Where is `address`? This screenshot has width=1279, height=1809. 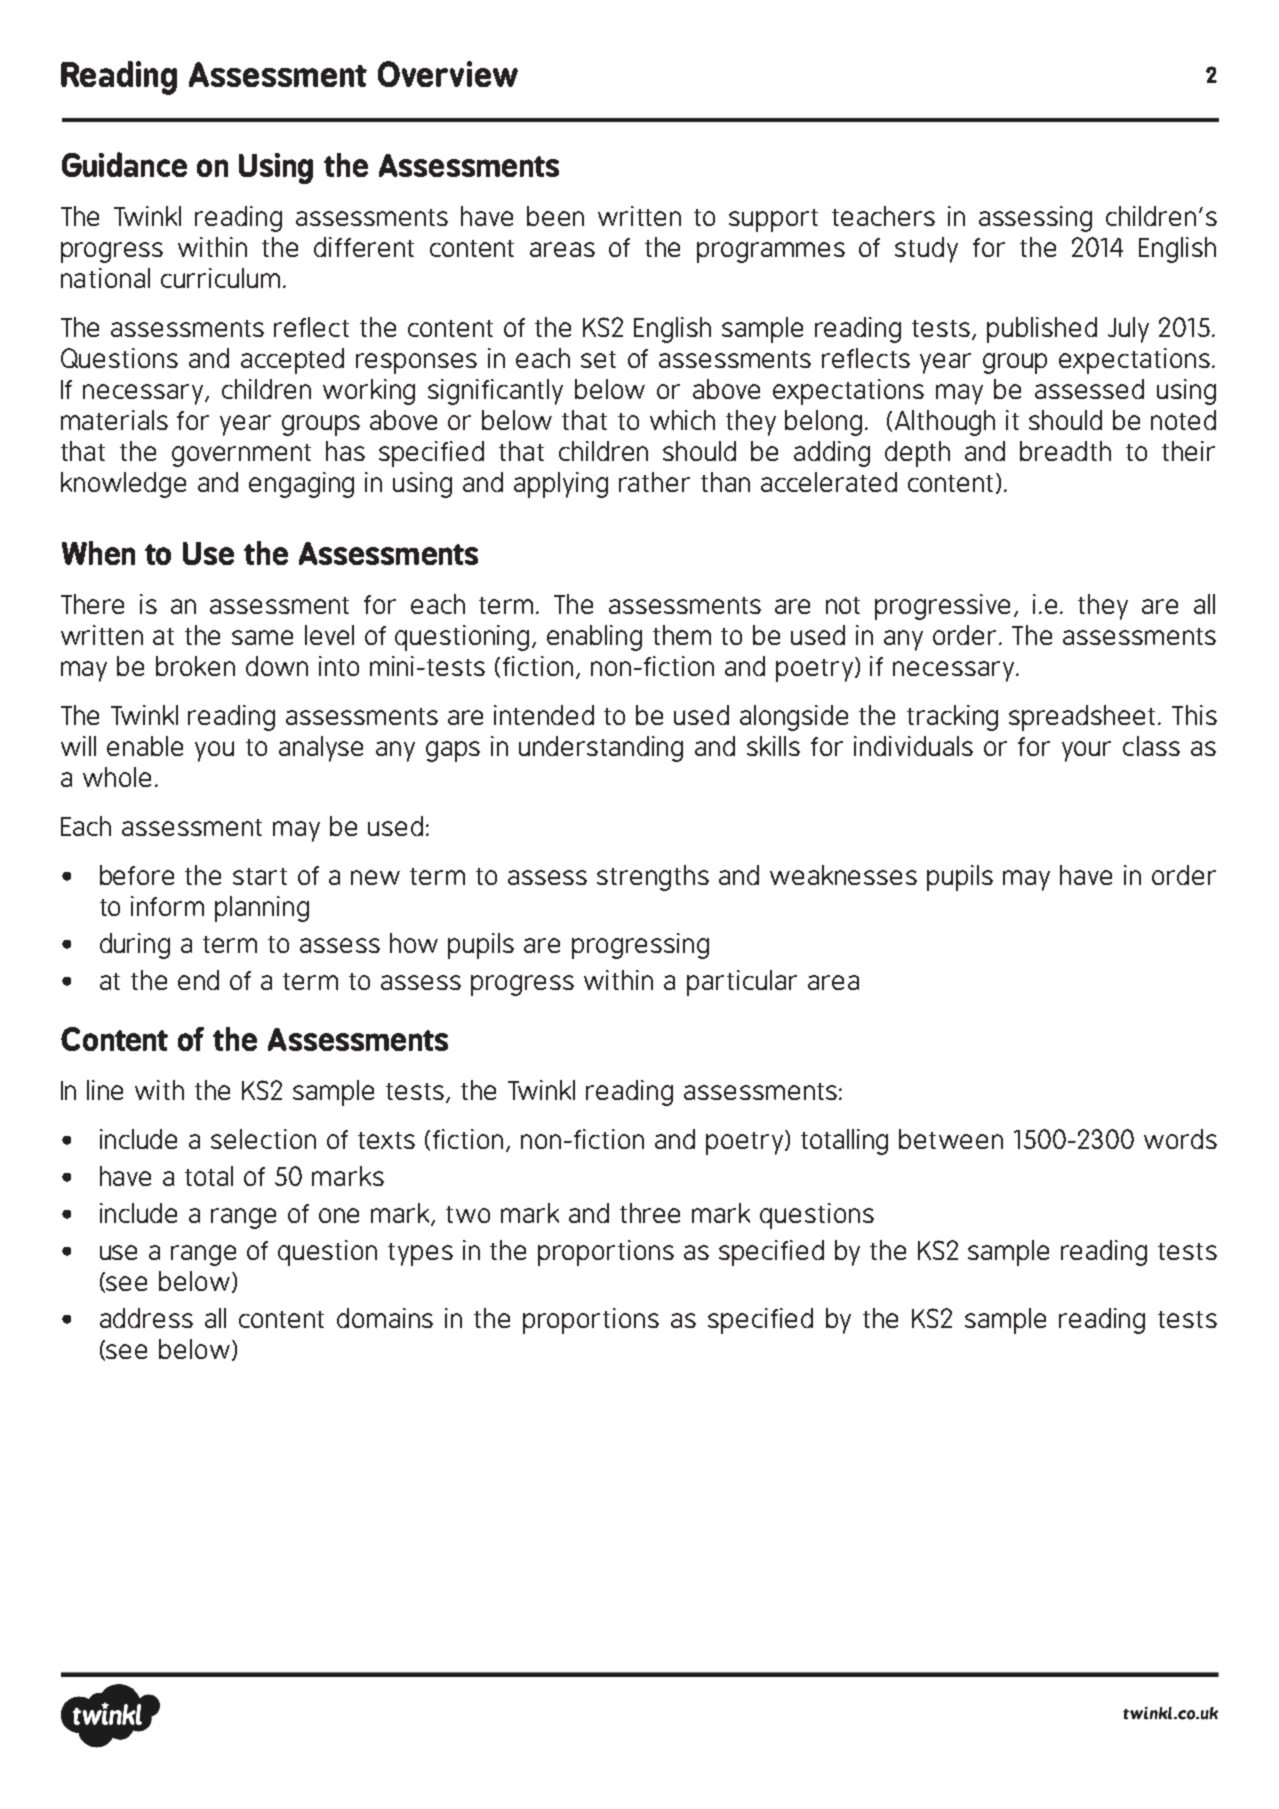 address is located at coordinates (146, 1318).
